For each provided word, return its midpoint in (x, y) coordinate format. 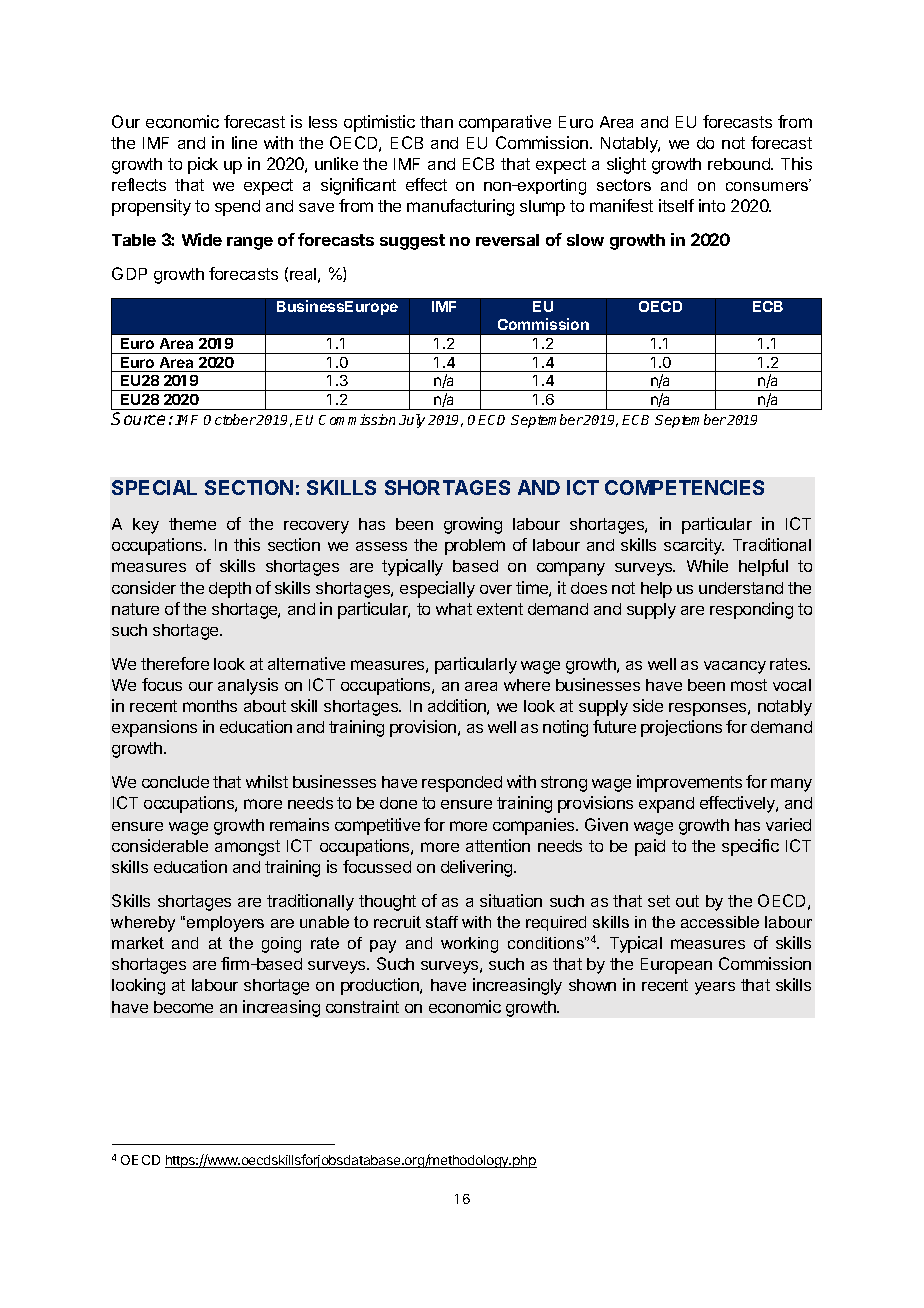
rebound (740, 164)
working (469, 945)
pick (203, 165)
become (183, 1007)
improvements (689, 783)
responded (462, 784)
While (707, 565)
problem (475, 547)
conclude (175, 782)
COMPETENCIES (684, 487)
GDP (129, 273)
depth (230, 590)
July (412, 421)
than (436, 122)
